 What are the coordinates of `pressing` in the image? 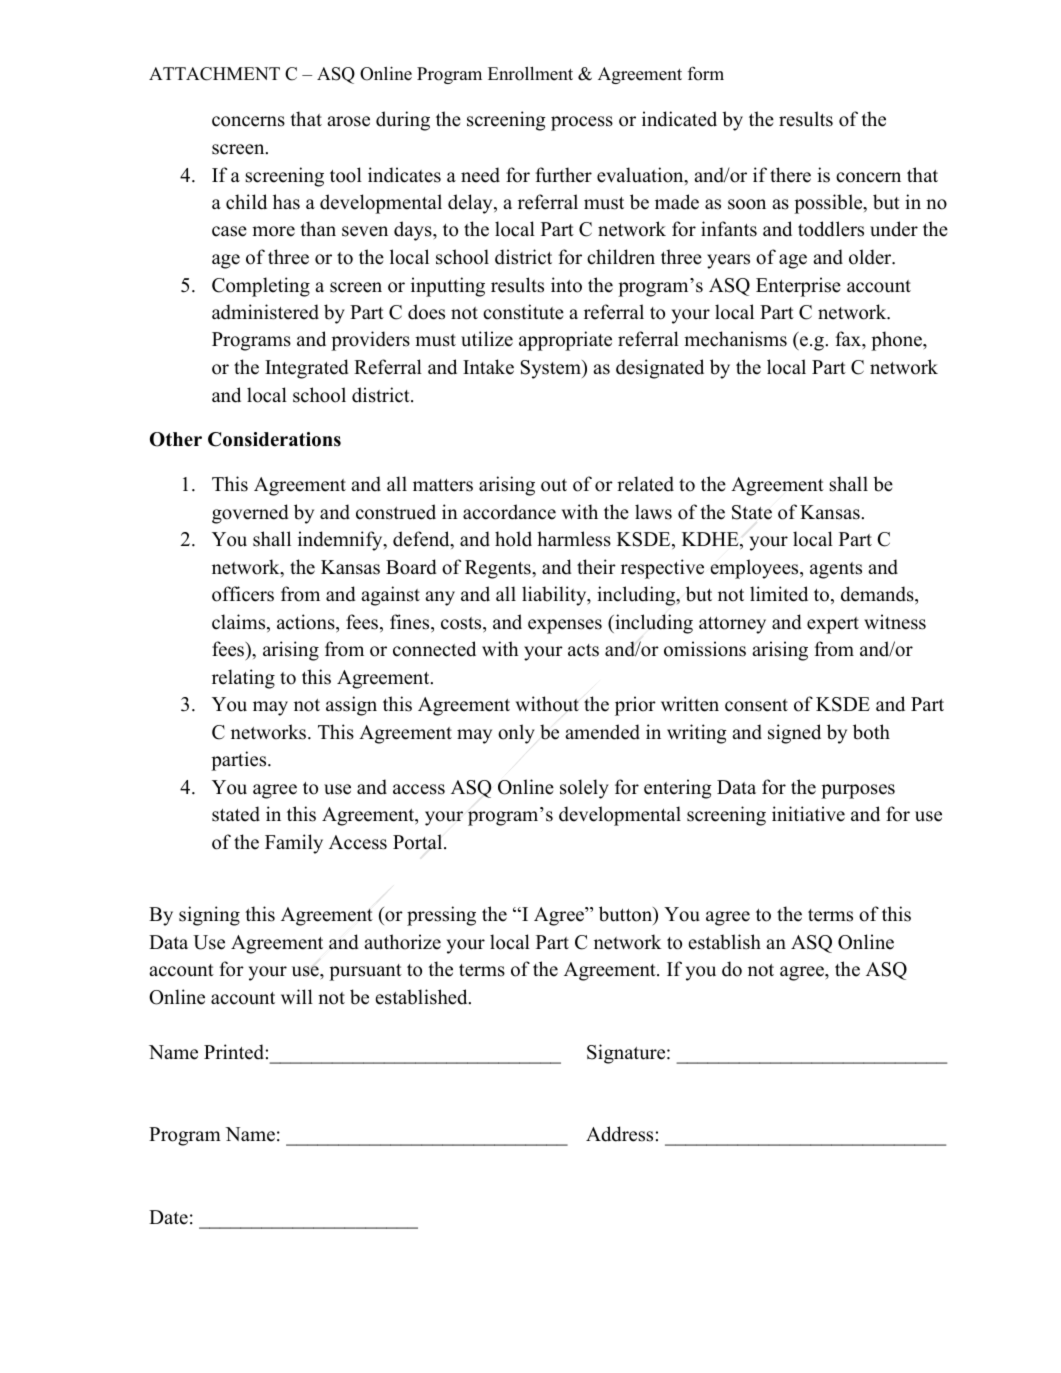 It's located at (441, 916).
